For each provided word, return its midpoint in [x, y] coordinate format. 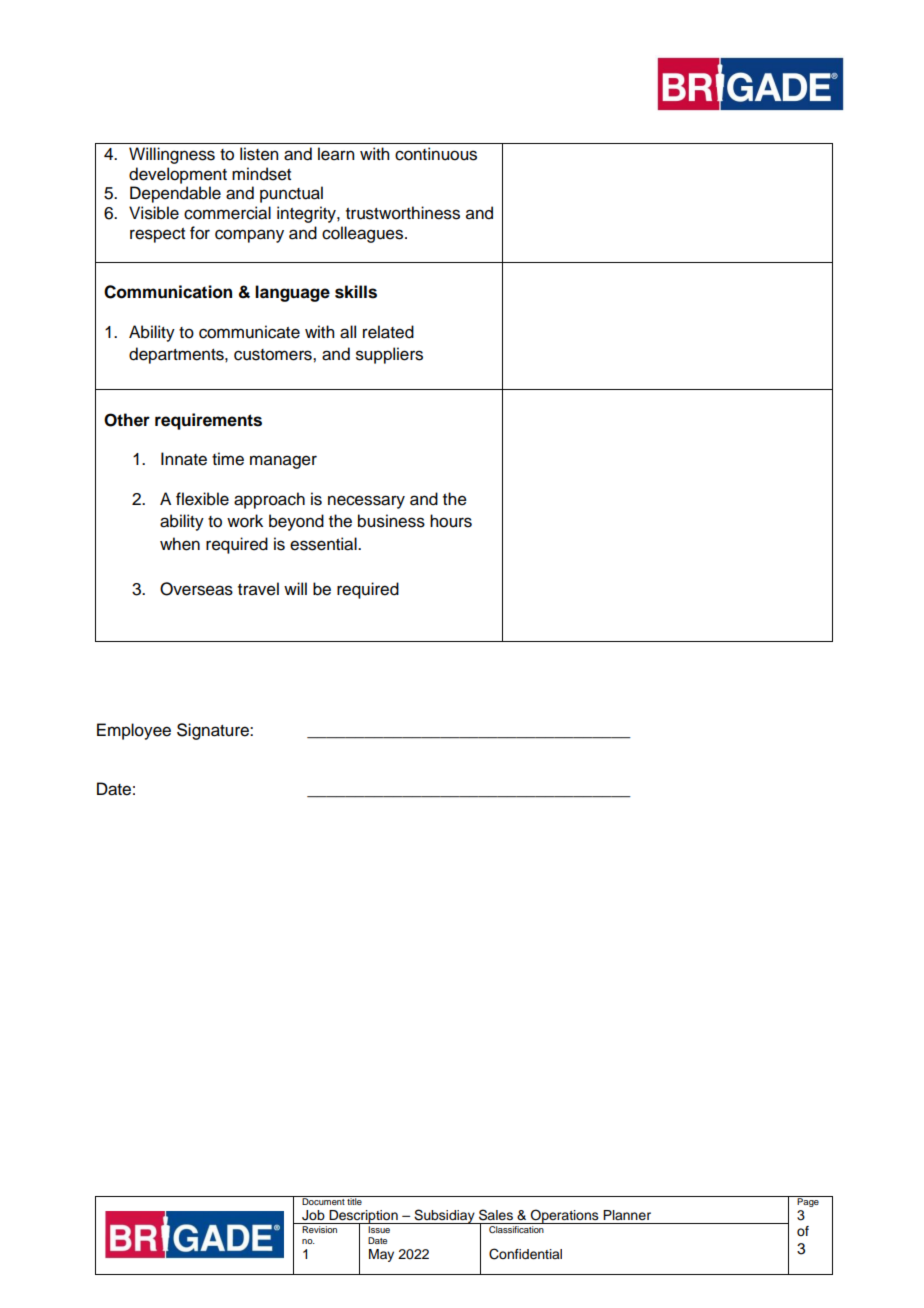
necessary [366, 502]
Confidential [525, 1254]
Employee [134, 731]
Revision [319, 1229]
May [381, 1255]
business [391, 521]
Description [363, 1218]
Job [313, 1215]
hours [451, 521]
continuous [436, 154]
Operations [565, 1216]
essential [324, 544]
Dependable [175, 194]
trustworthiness [403, 213]
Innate [184, 459]
